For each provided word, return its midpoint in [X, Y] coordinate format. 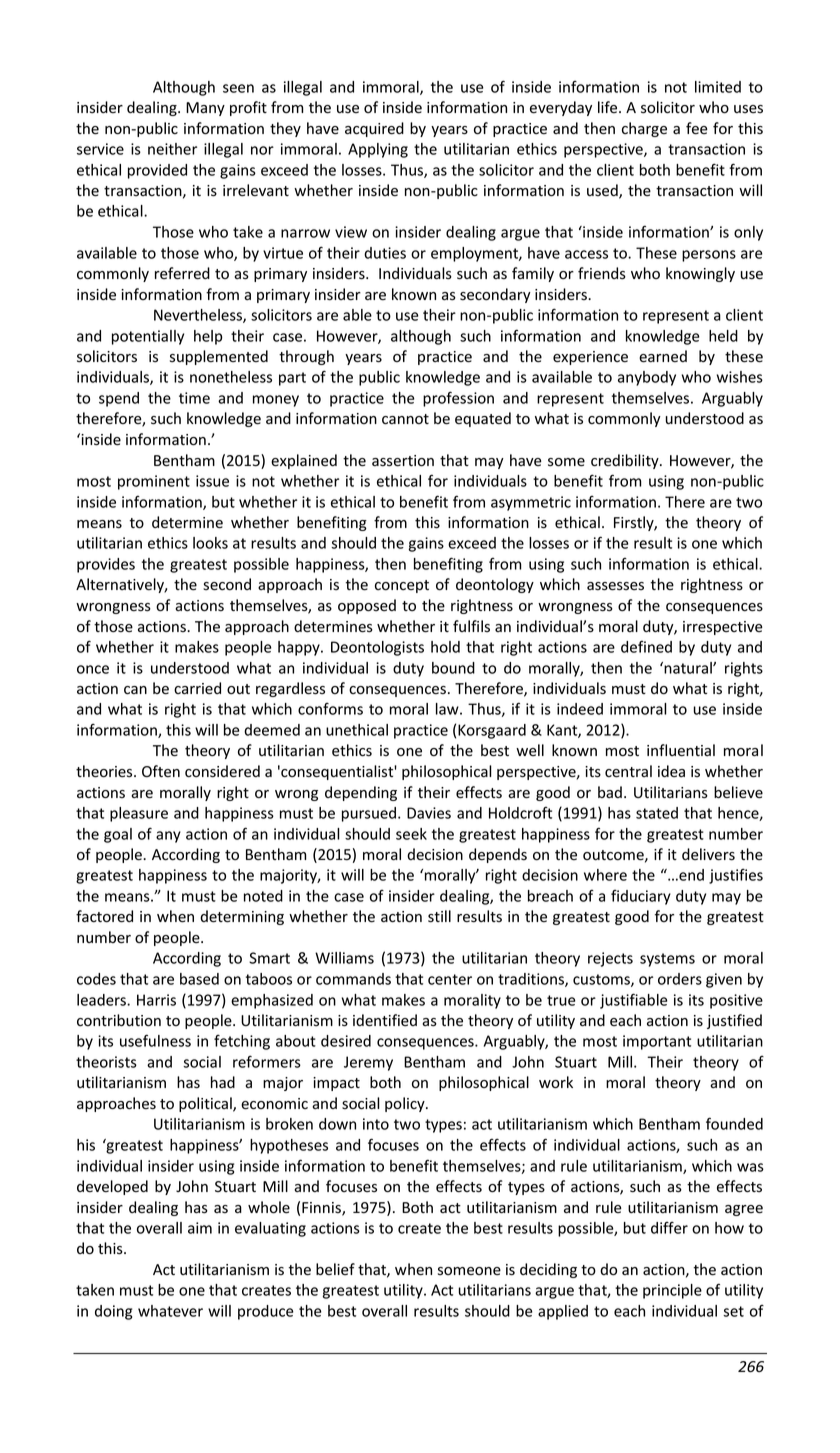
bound [453, 668]
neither [172, 149]
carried [197, 688]
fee [697, 128]
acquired [374, 129]
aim [200, 1228]
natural [688, 668]
